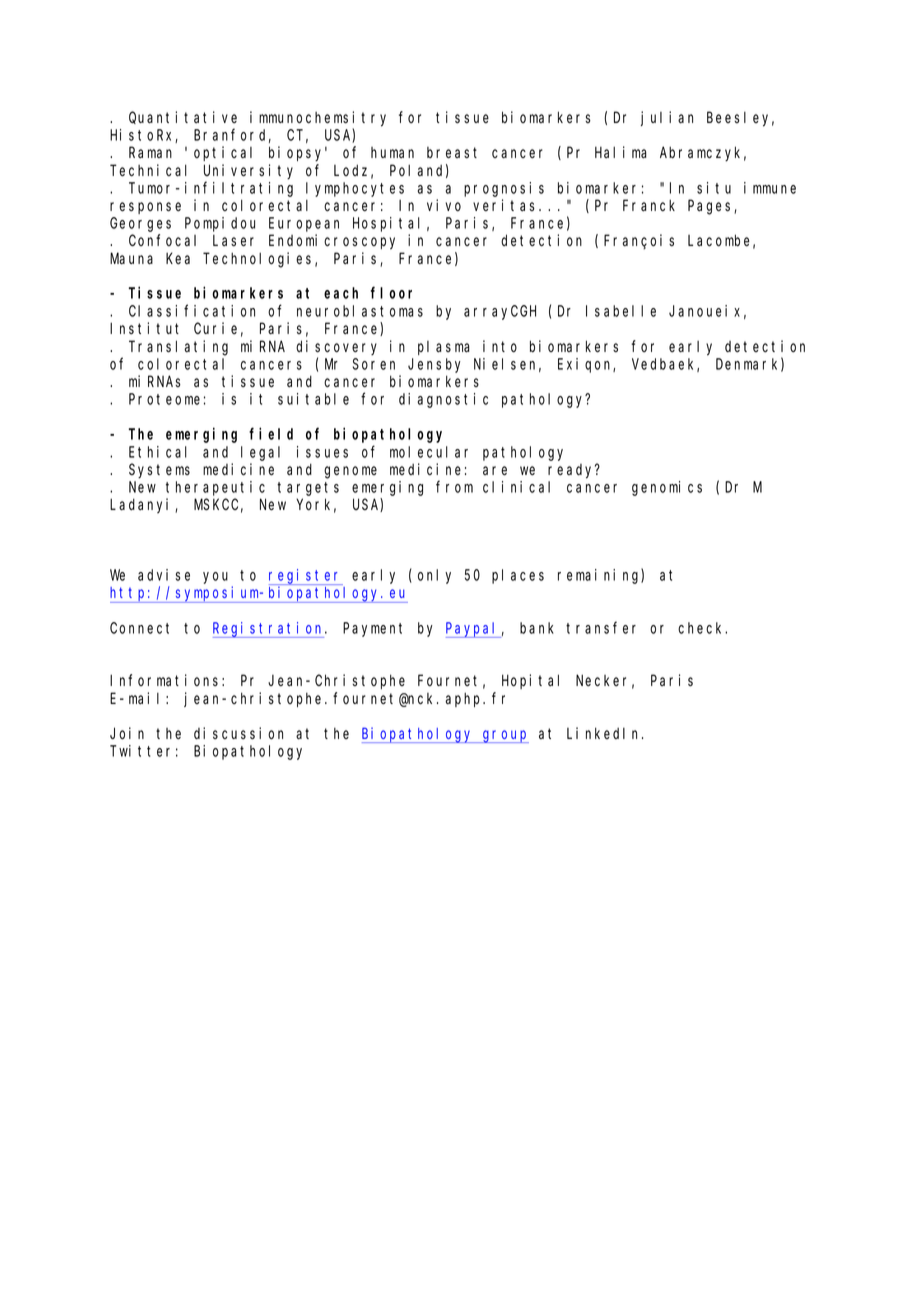 The width and height of the document is (924, 1308). What do you see at coordinates (392, 152) in the document?
I see `human` at bounding box center [392, 152].
